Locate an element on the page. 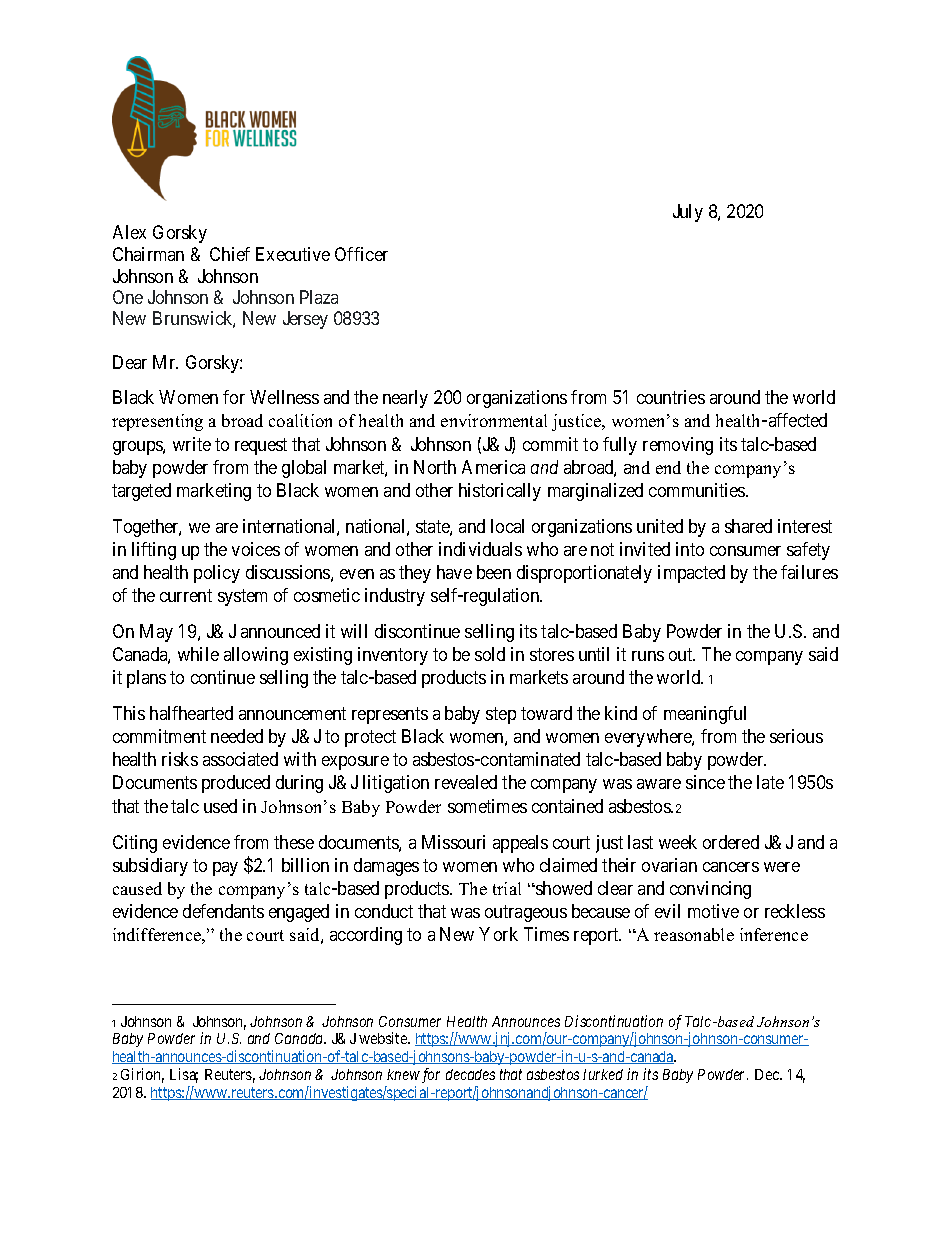 The image size is (952, 1233). revealed is located at coordinates (466, 782).
